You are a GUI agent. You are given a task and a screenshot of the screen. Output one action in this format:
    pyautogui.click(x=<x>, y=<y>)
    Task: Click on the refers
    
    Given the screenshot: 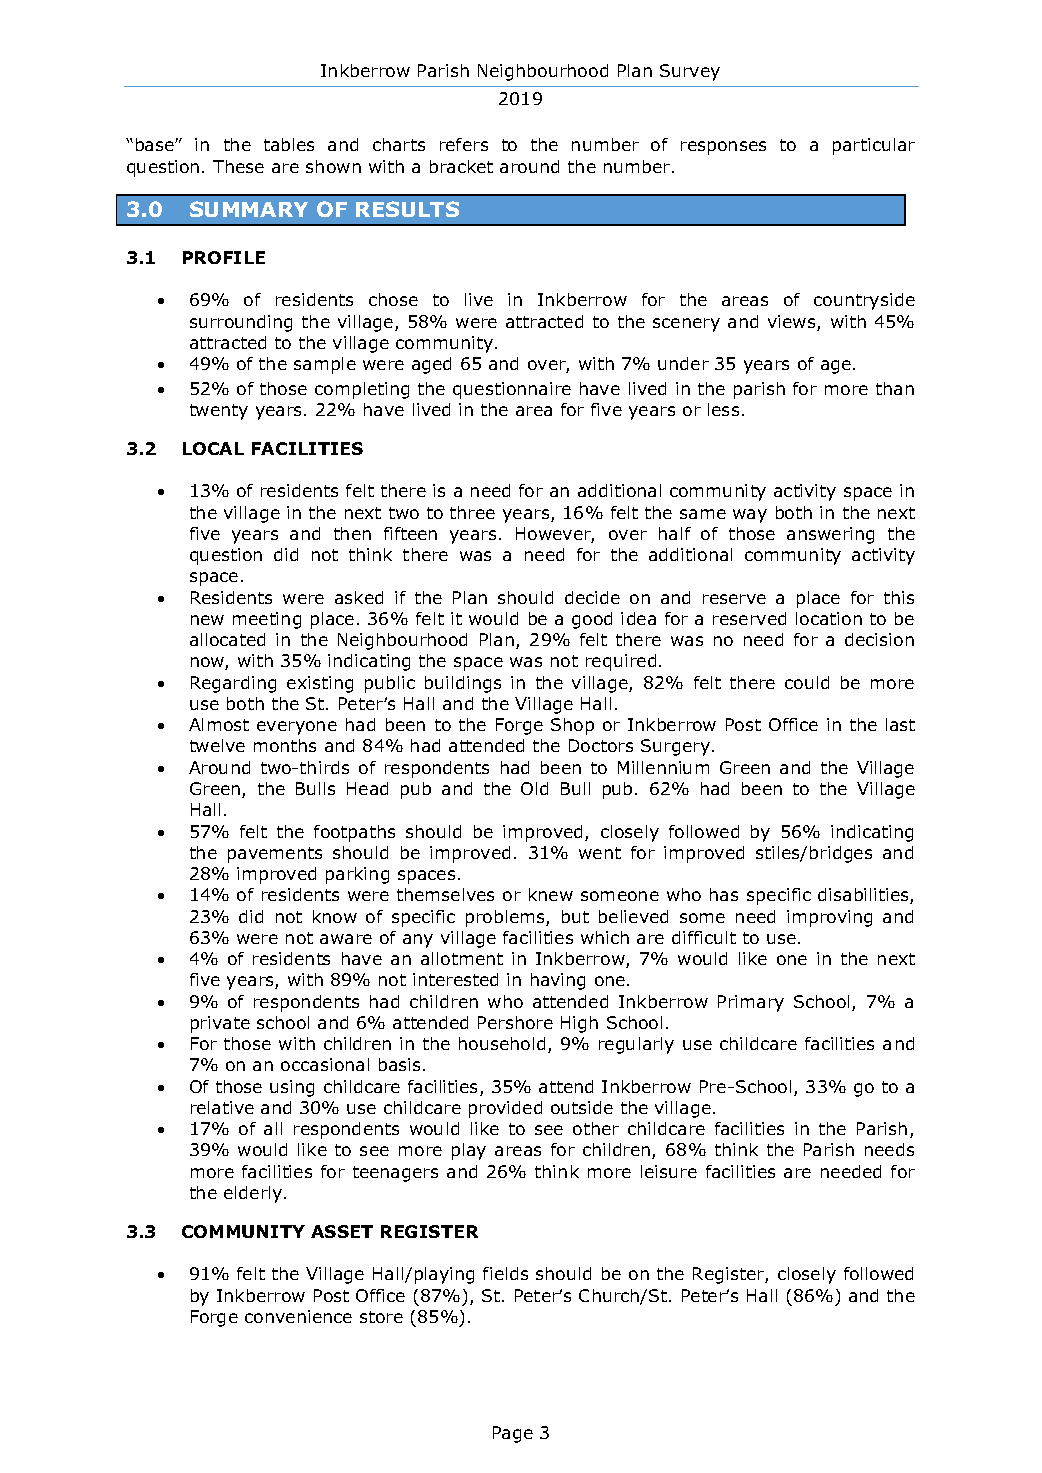 What is the action you would take?
    pyautogui.click(x=464, y=144)
